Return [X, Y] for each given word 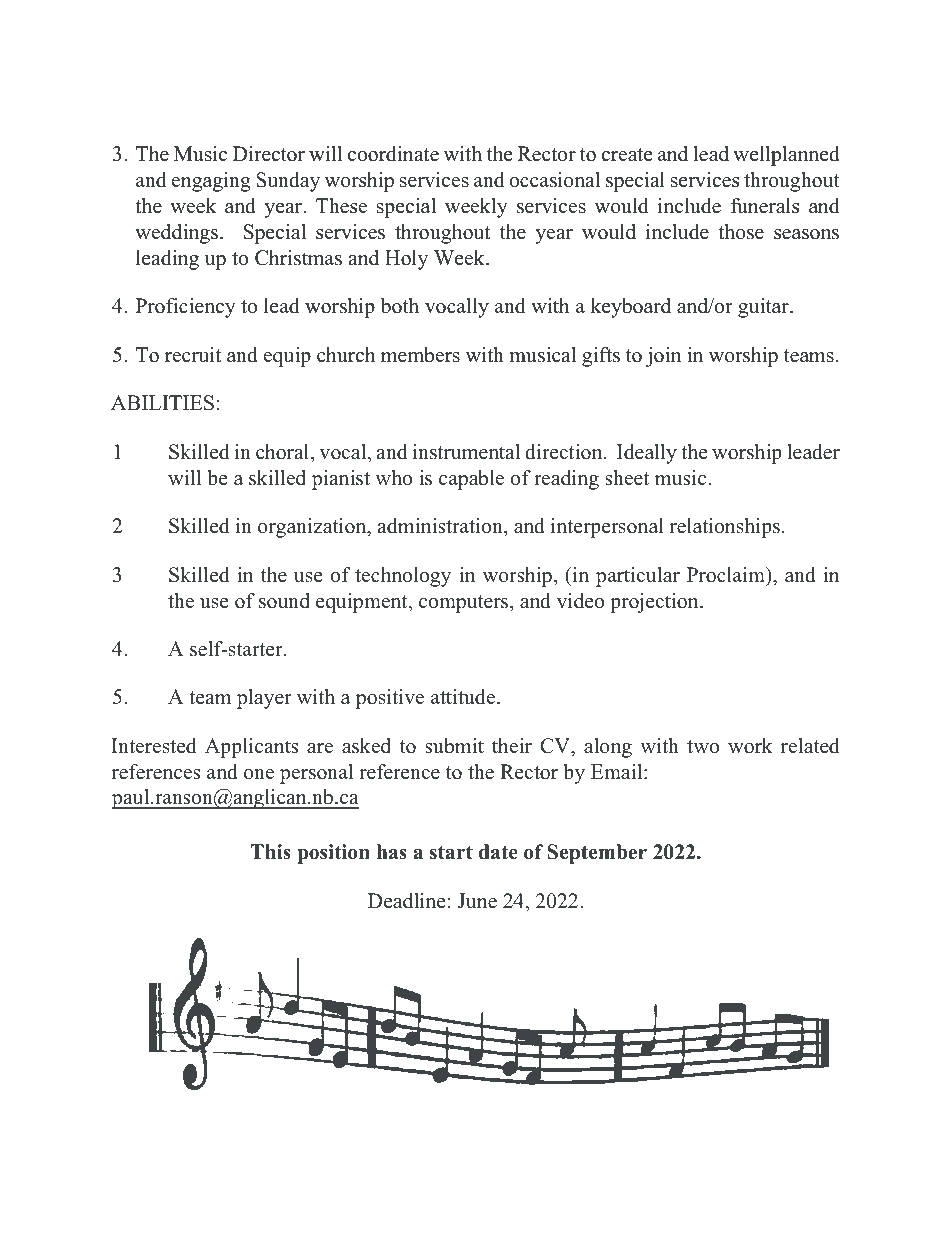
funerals [765, 206]
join [663, 357]
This [271, 852]
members [420, 355]
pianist [341, 480]
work [750, 746]
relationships [725, 528]
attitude [464, 697]
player [264, 699]
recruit [193, 355]
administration [441, 526]
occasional [554, 180]
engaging [211, 182]
